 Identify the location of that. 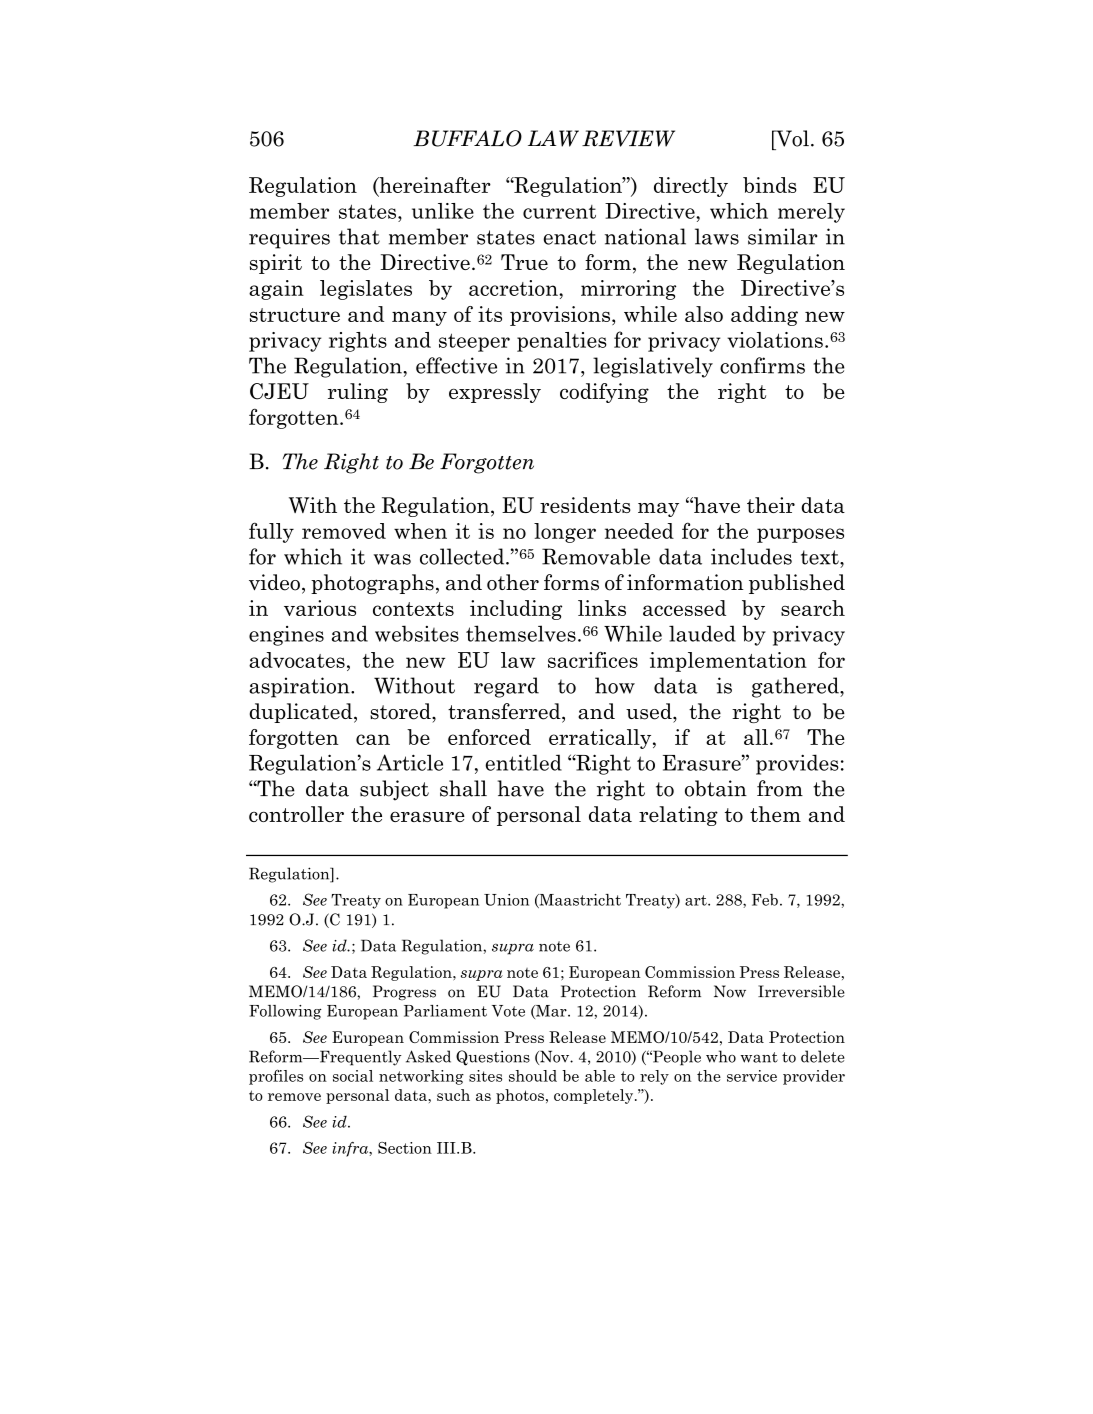
(359, 236).
